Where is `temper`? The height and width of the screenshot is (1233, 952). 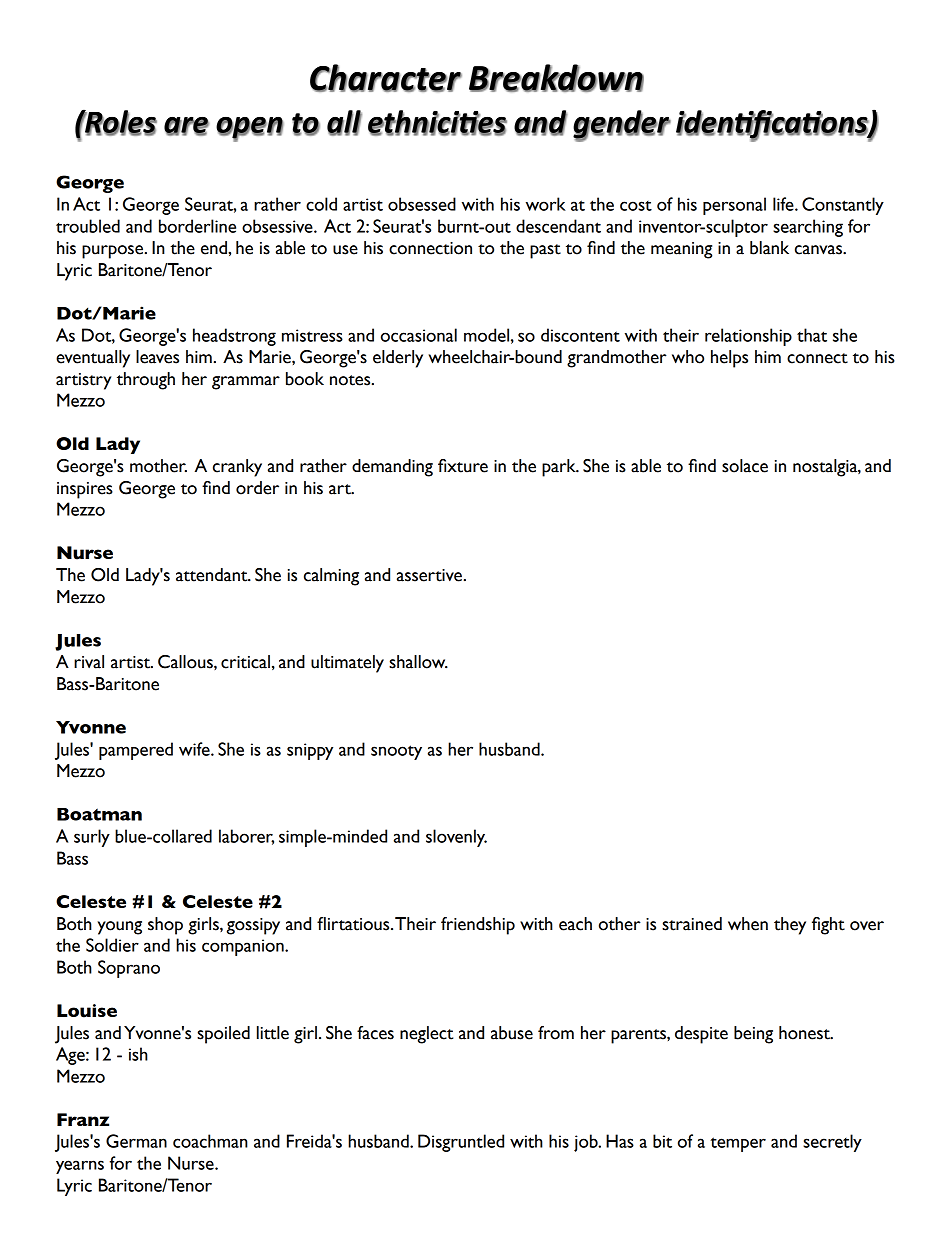
temper is located at coordinates (738, 1144).
